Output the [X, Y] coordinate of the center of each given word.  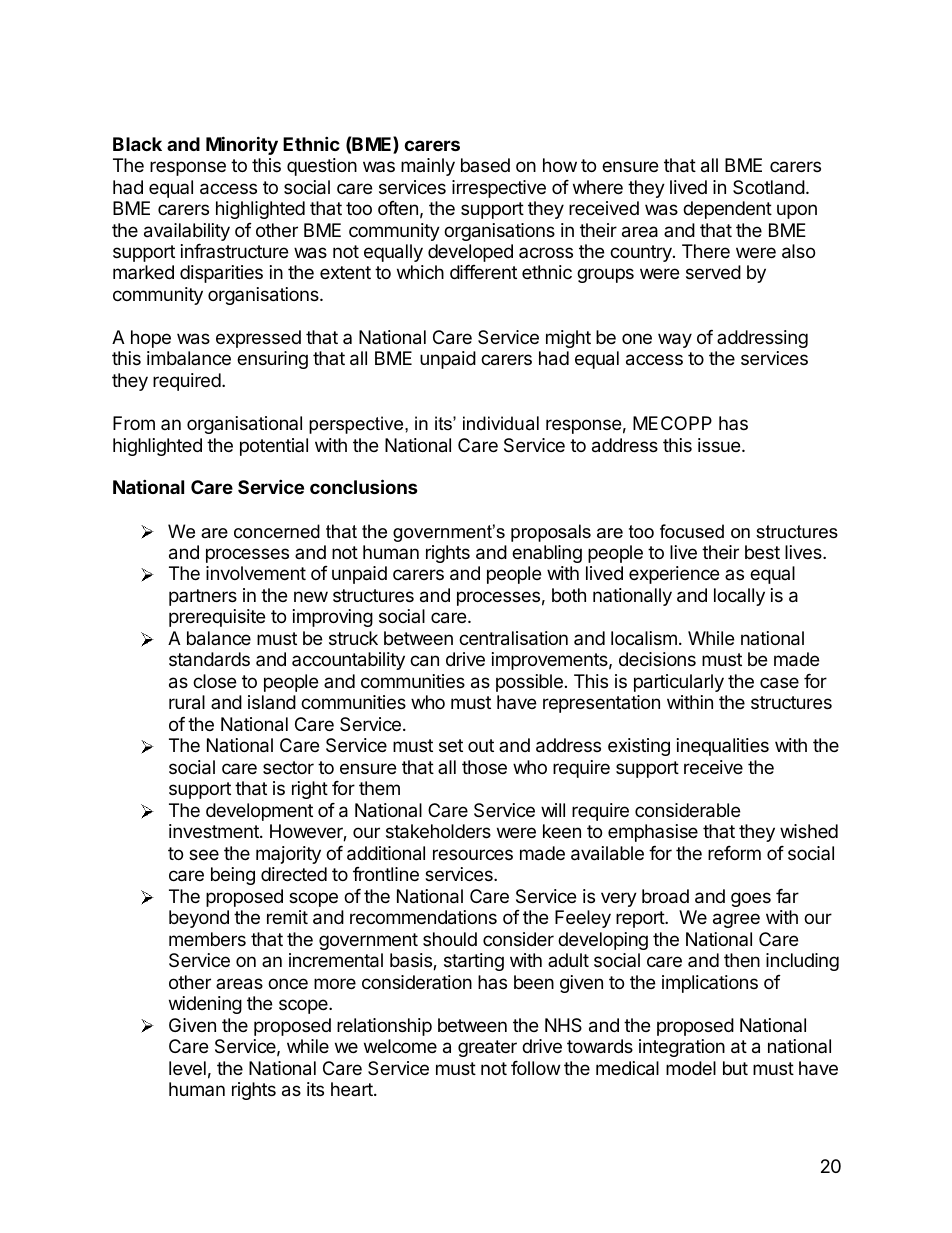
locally [739, 597]
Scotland [769, 187]
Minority [242, 145]
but [735, 1068]
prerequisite [217, 618]
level [187, 1068]
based [485, 165]
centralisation [513, 638]
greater [487, 1048]
